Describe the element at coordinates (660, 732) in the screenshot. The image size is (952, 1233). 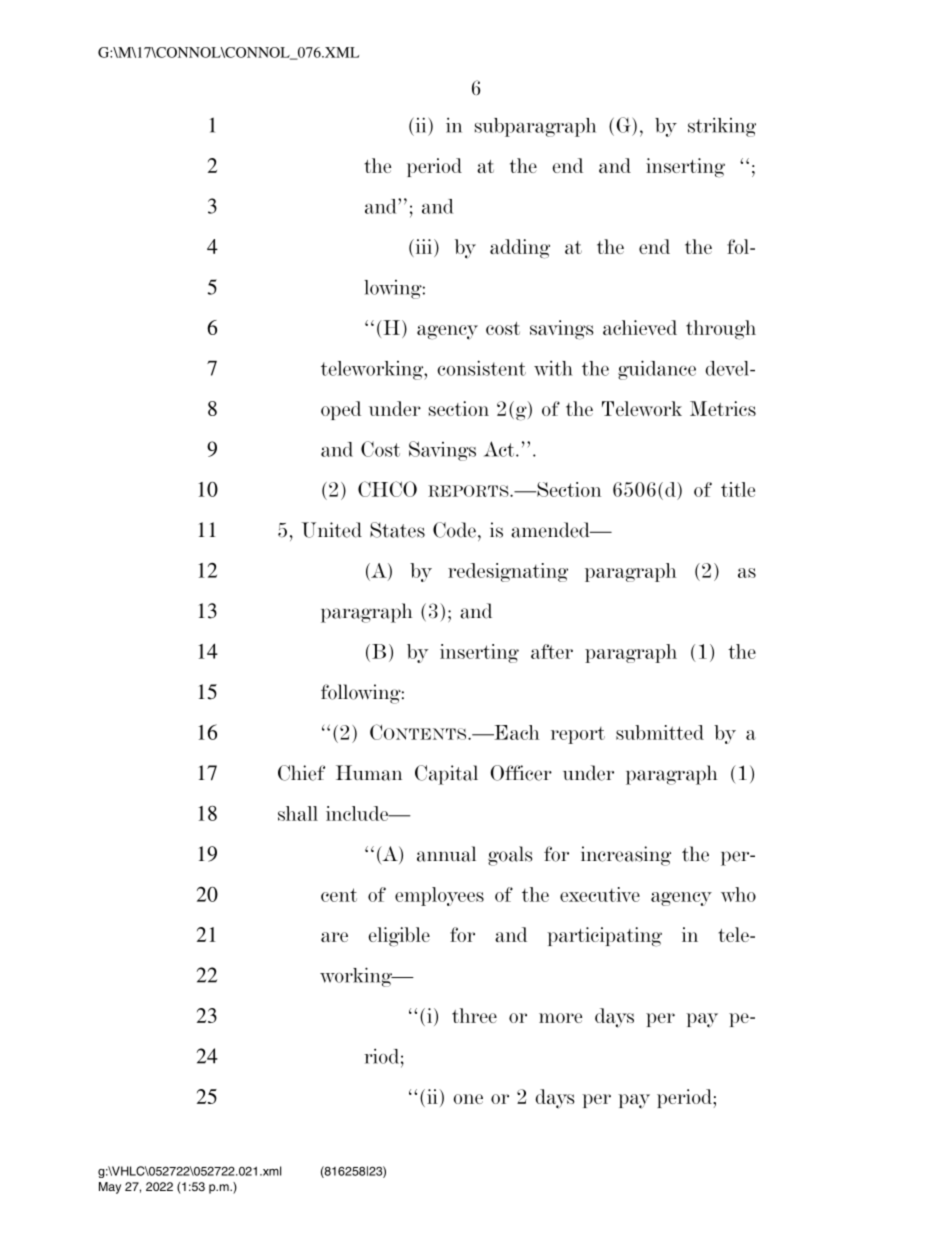
I see `submitted` at that location.
